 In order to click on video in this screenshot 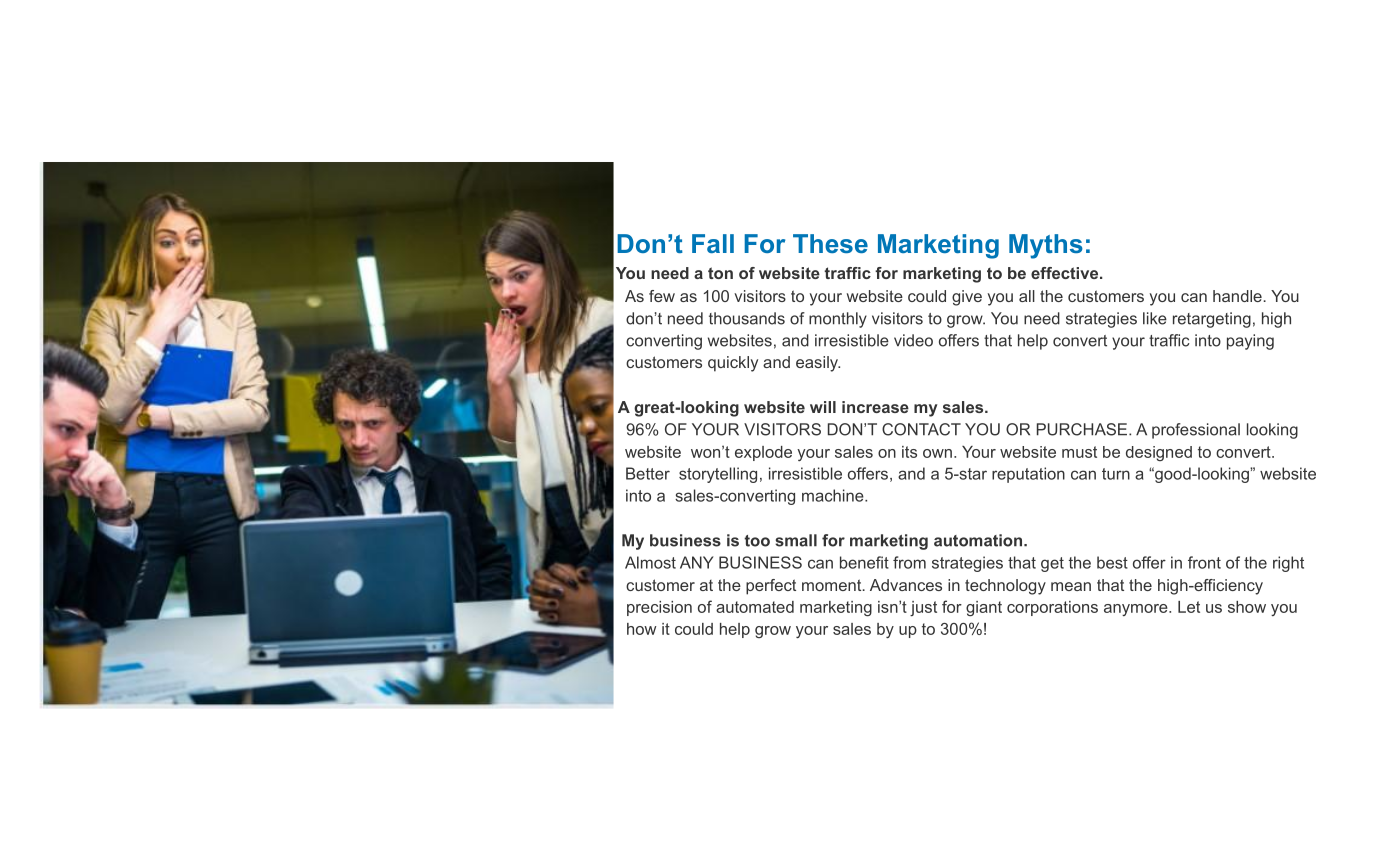, I will do `click(913, 340)`.
